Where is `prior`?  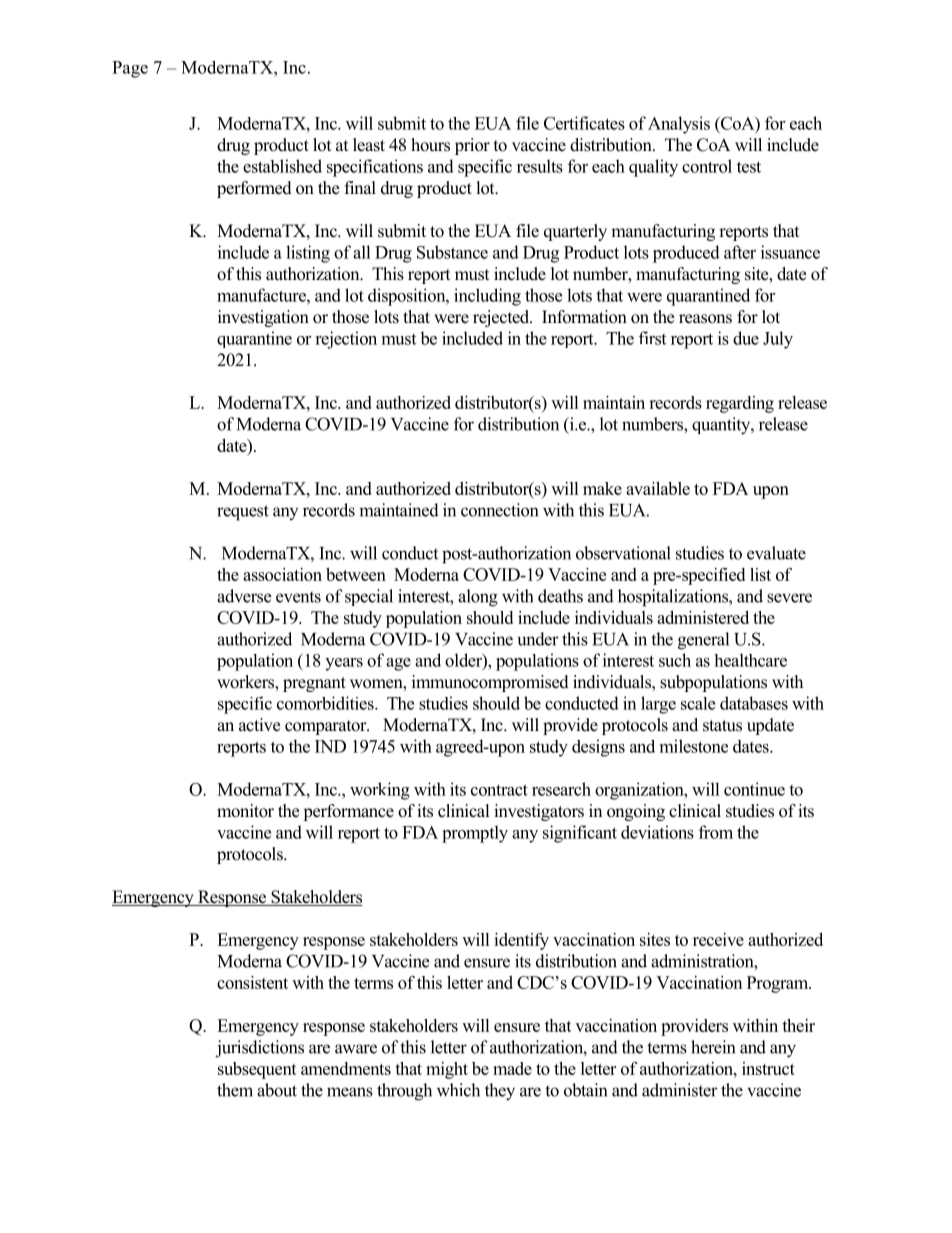 prior is located at coordinates (472, 146).
